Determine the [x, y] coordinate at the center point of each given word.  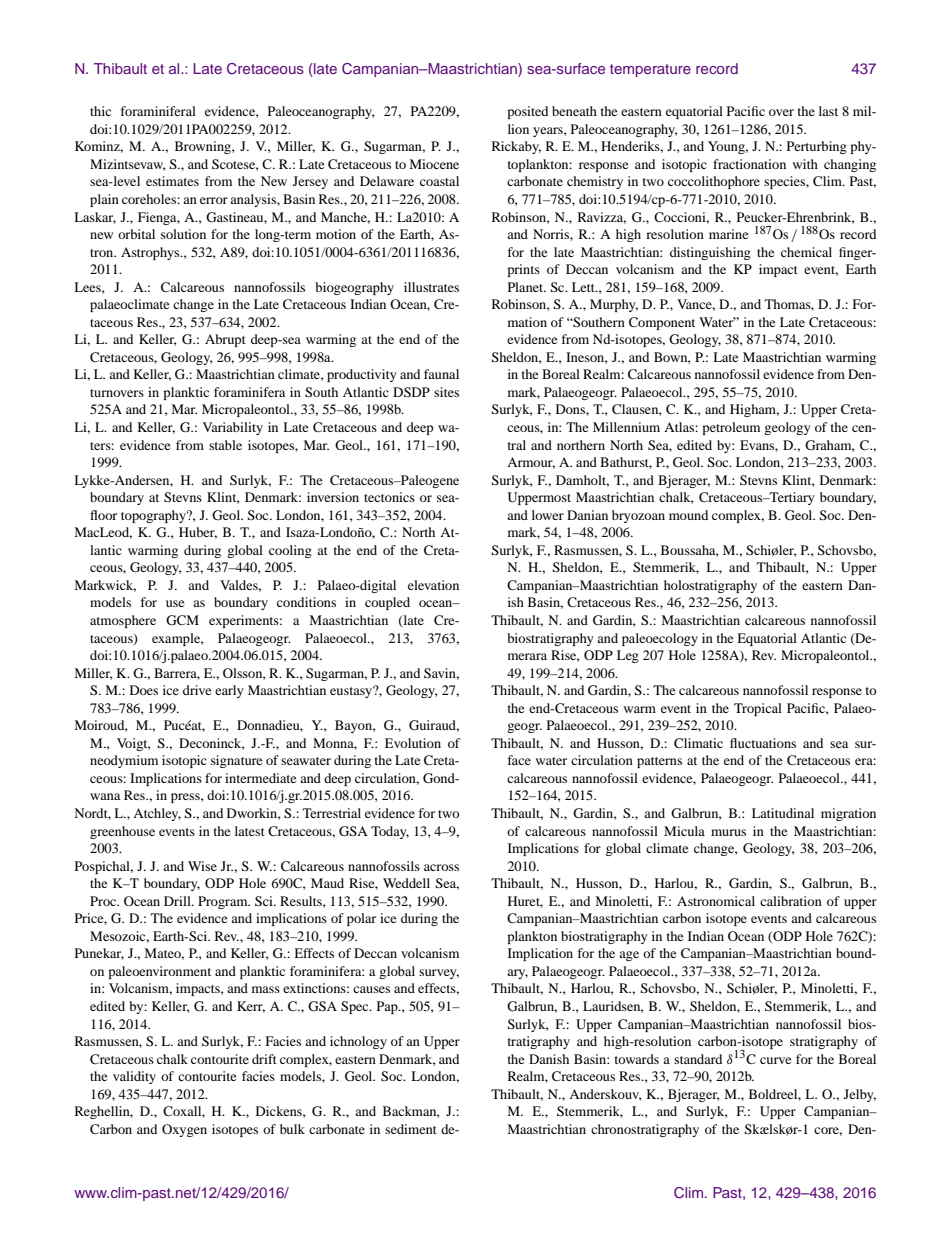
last [828, 111]
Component [662, 323]
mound [688, 515]
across [441, 867]
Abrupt [225, 340]
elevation [433, 585]
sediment [411, 1129]
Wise [202, 866]
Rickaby [516, 147]
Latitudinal [783, 813]
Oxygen [184, 1130]
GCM [182, 620]
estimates [172, 181]
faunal [441, 374]
